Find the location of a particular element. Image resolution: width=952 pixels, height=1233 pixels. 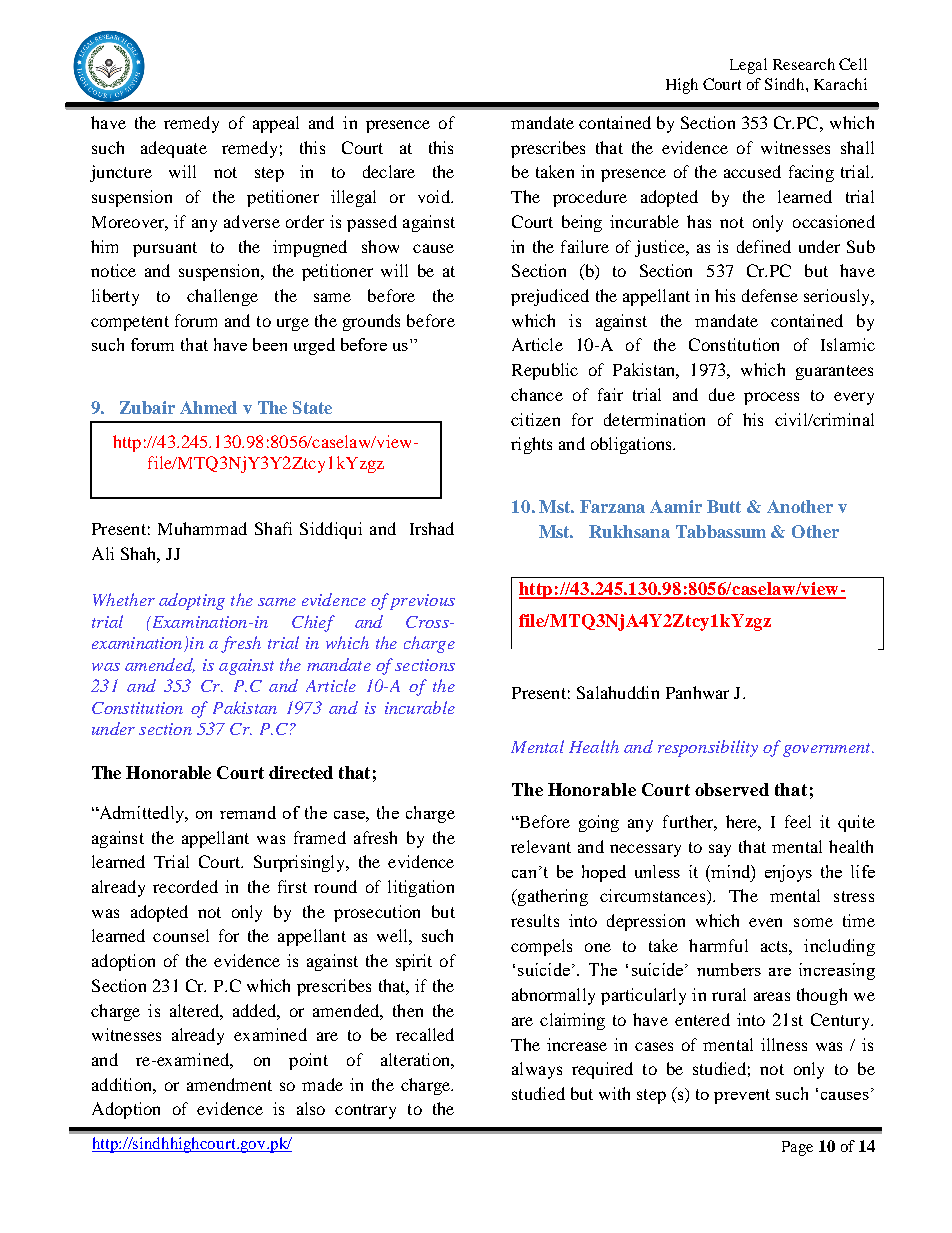

Research is located at coordinates (804, 64).
